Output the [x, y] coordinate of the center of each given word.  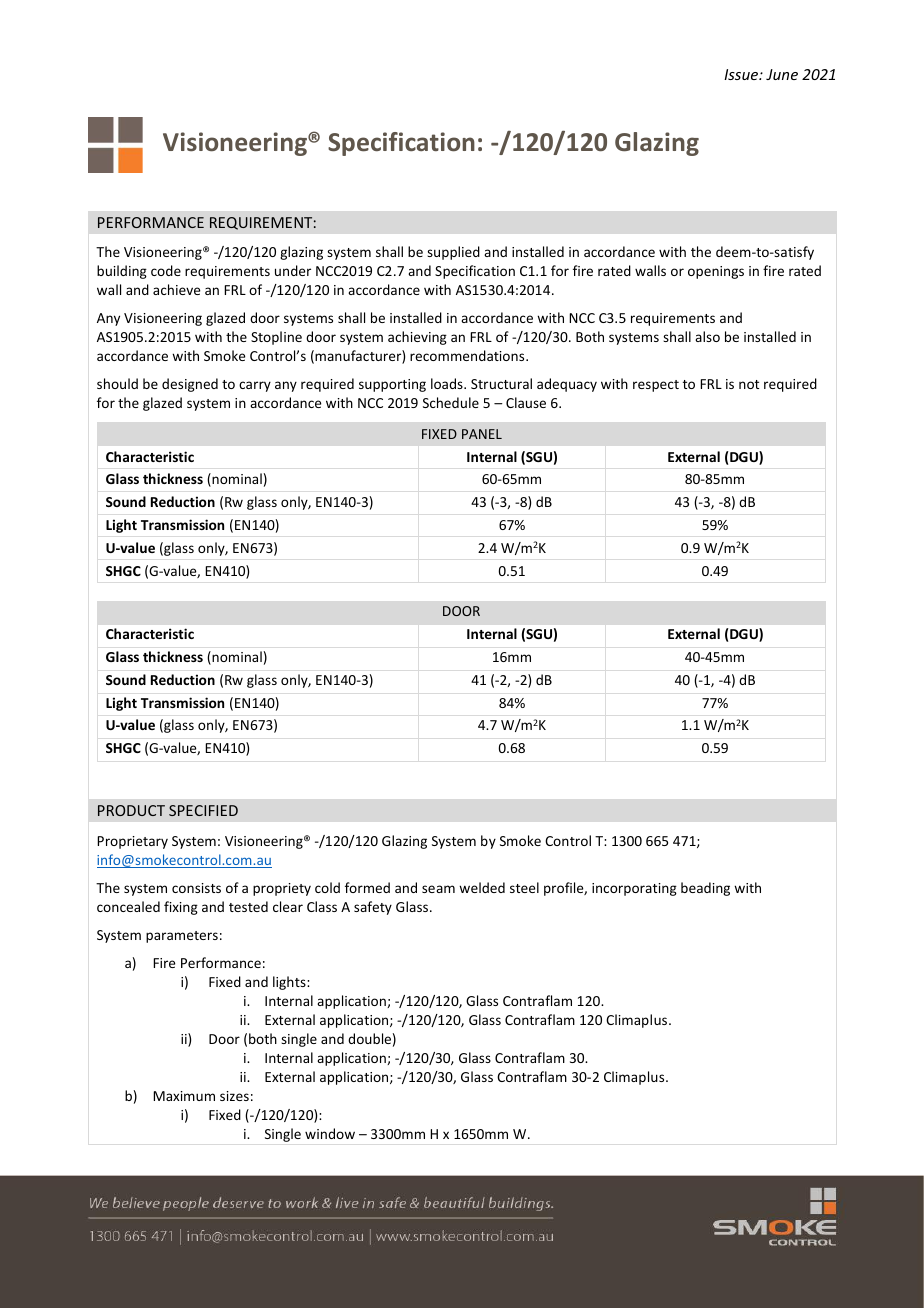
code [166, 270]
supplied [453, 253]
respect [656, 386]
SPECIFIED [203, 810]
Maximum [184, 1096]
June [782, 74]
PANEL [482, 434]
